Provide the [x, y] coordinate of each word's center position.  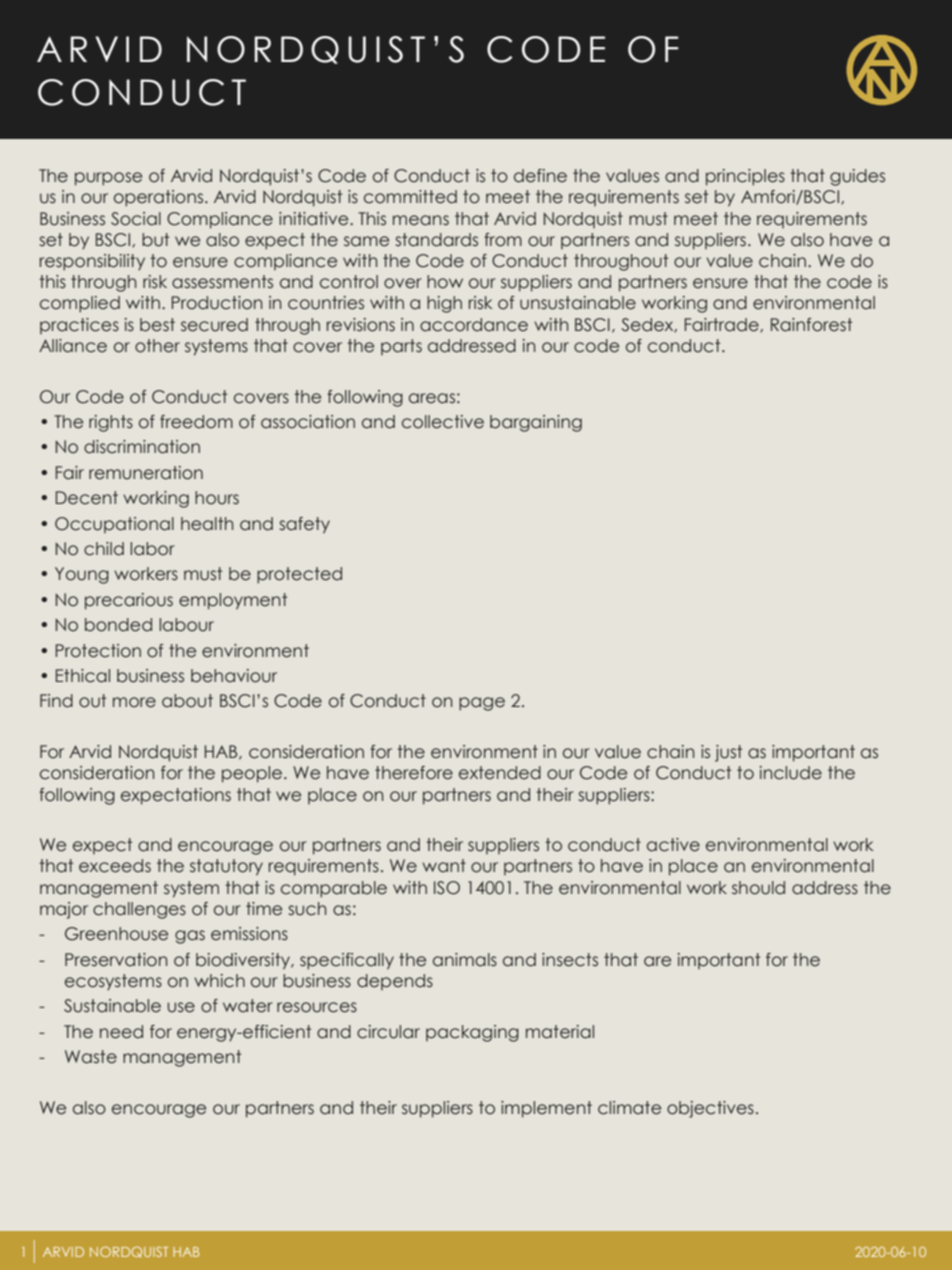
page [482, 704]
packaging [472, 1033]
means [421, 220]
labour [186, 625]
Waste [91, 1057]
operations [160, 198]
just [728, 753]
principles [745, 177]
